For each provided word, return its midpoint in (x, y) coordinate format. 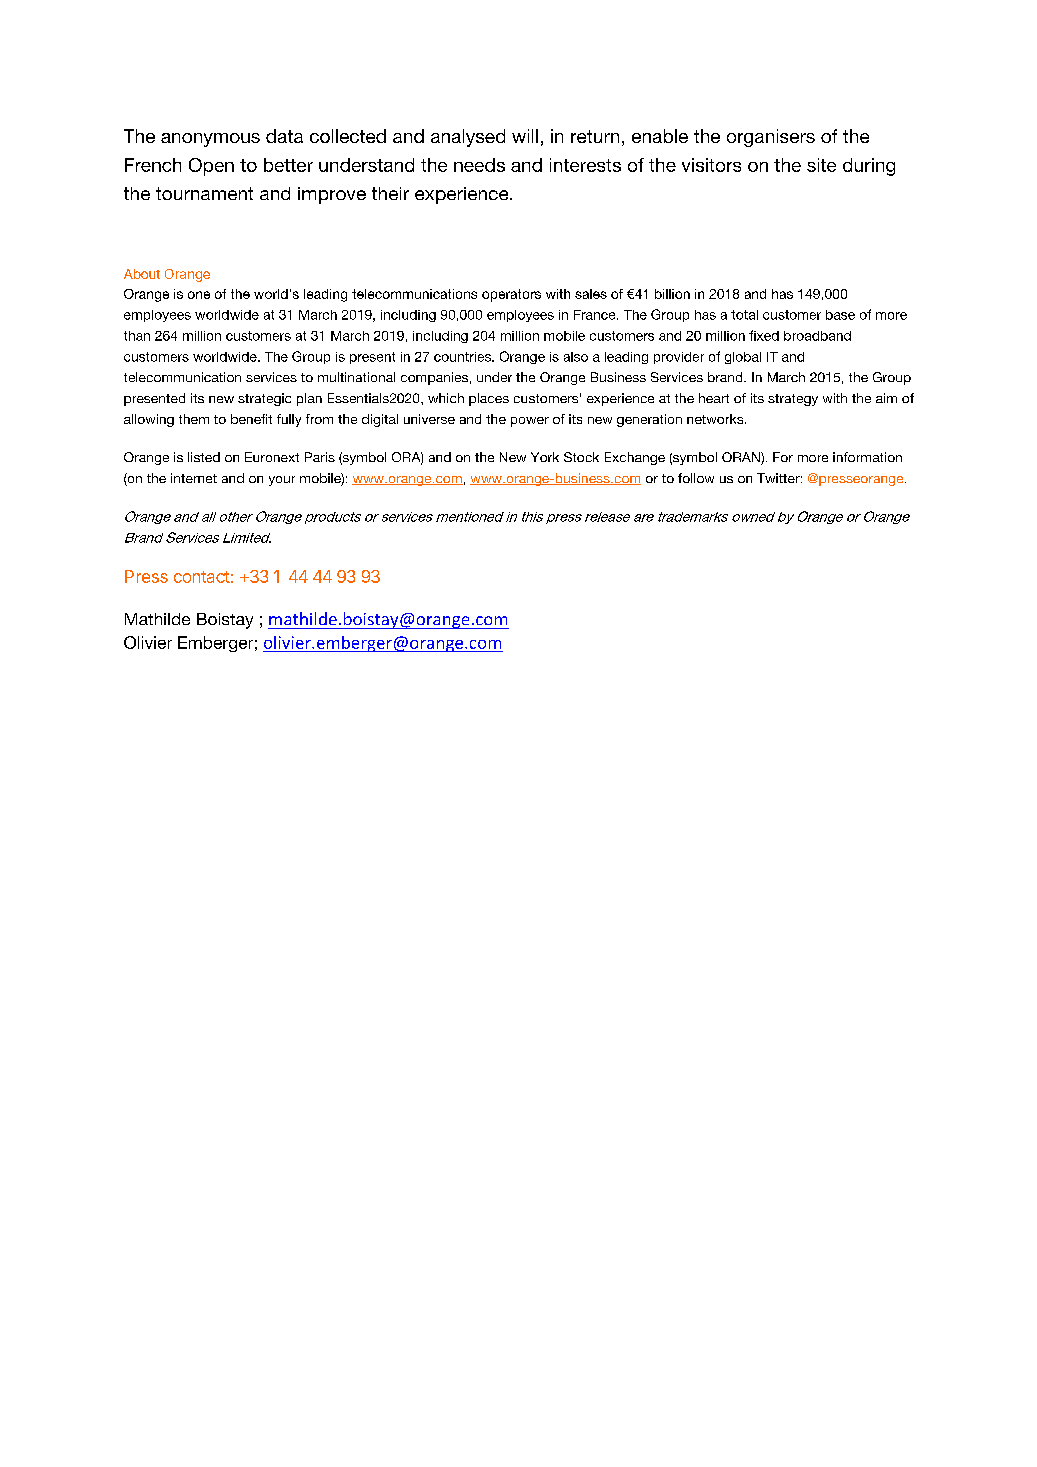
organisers (771, 138)
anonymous (210, 140)
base (840, 315)
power (530, 422)
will (525, 136)
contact (202, 577)
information (867, 457)
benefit (251, 419)
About (142, 274)
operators (511, 295)
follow (696, 478)
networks (716, 419)
